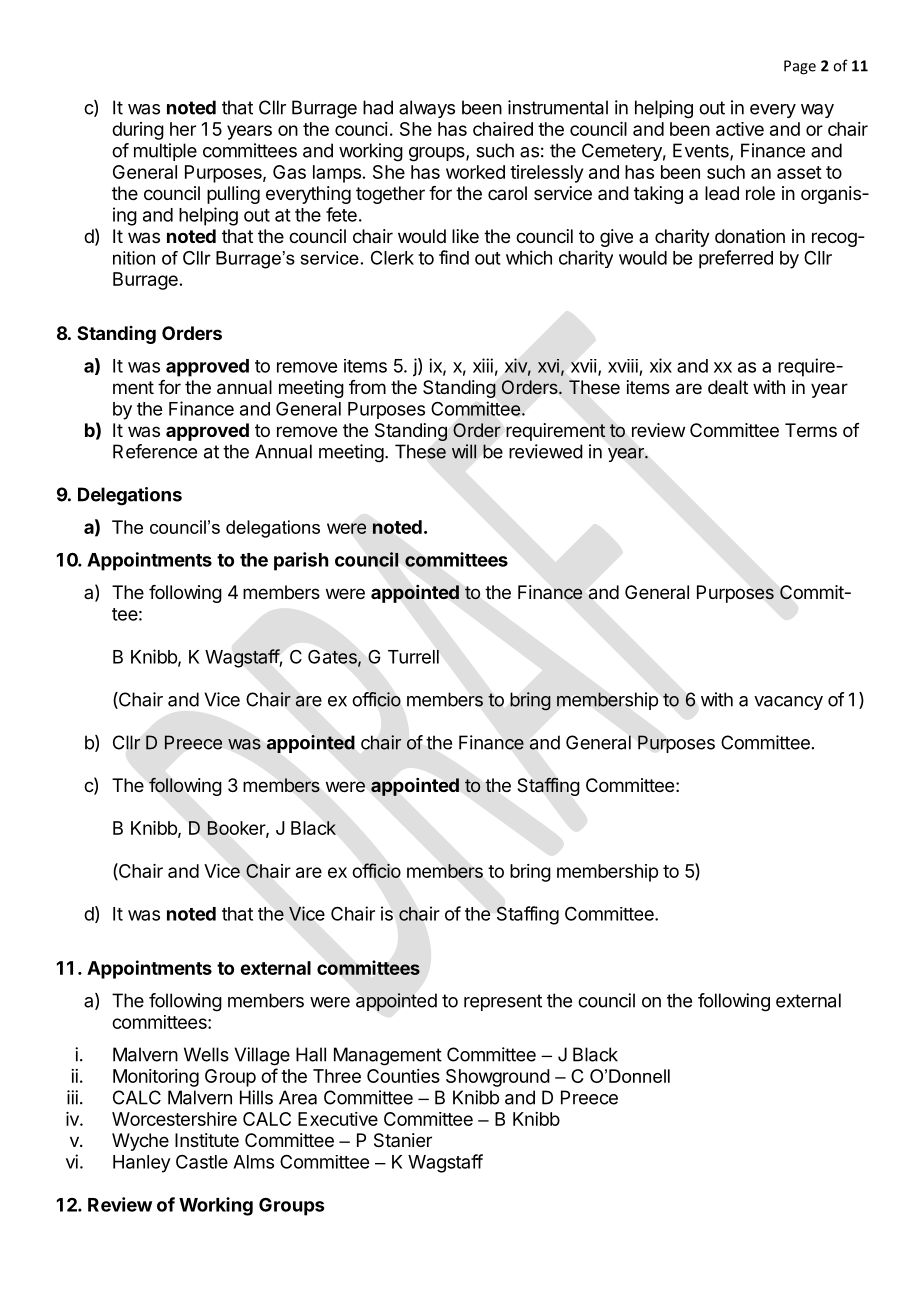 This image has width=924, height=1308. Describe the element at coordinates (427, 109) in the image. I see `always` at that location.
